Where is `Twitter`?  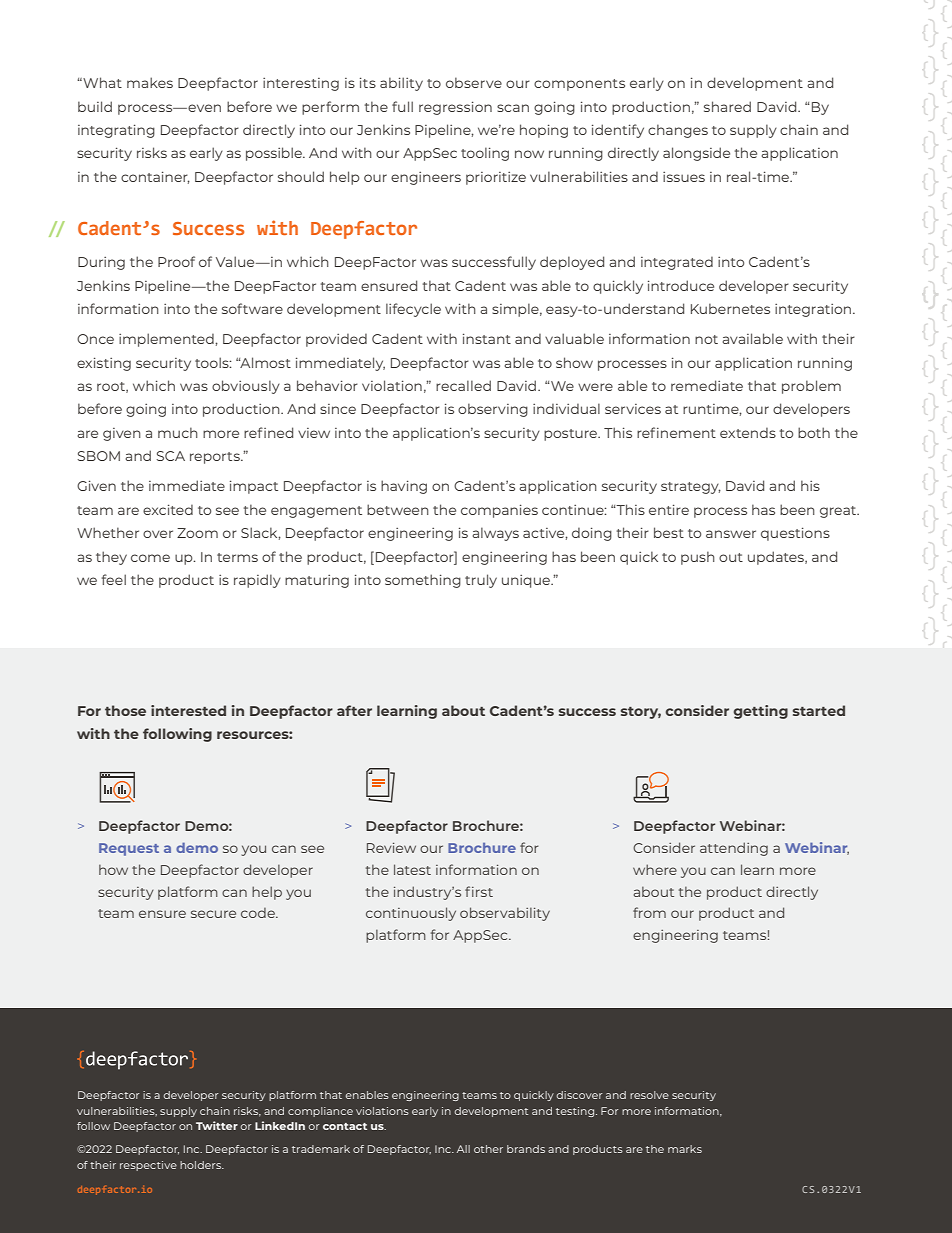 Twitter is located at coordinates (217, 1125).
